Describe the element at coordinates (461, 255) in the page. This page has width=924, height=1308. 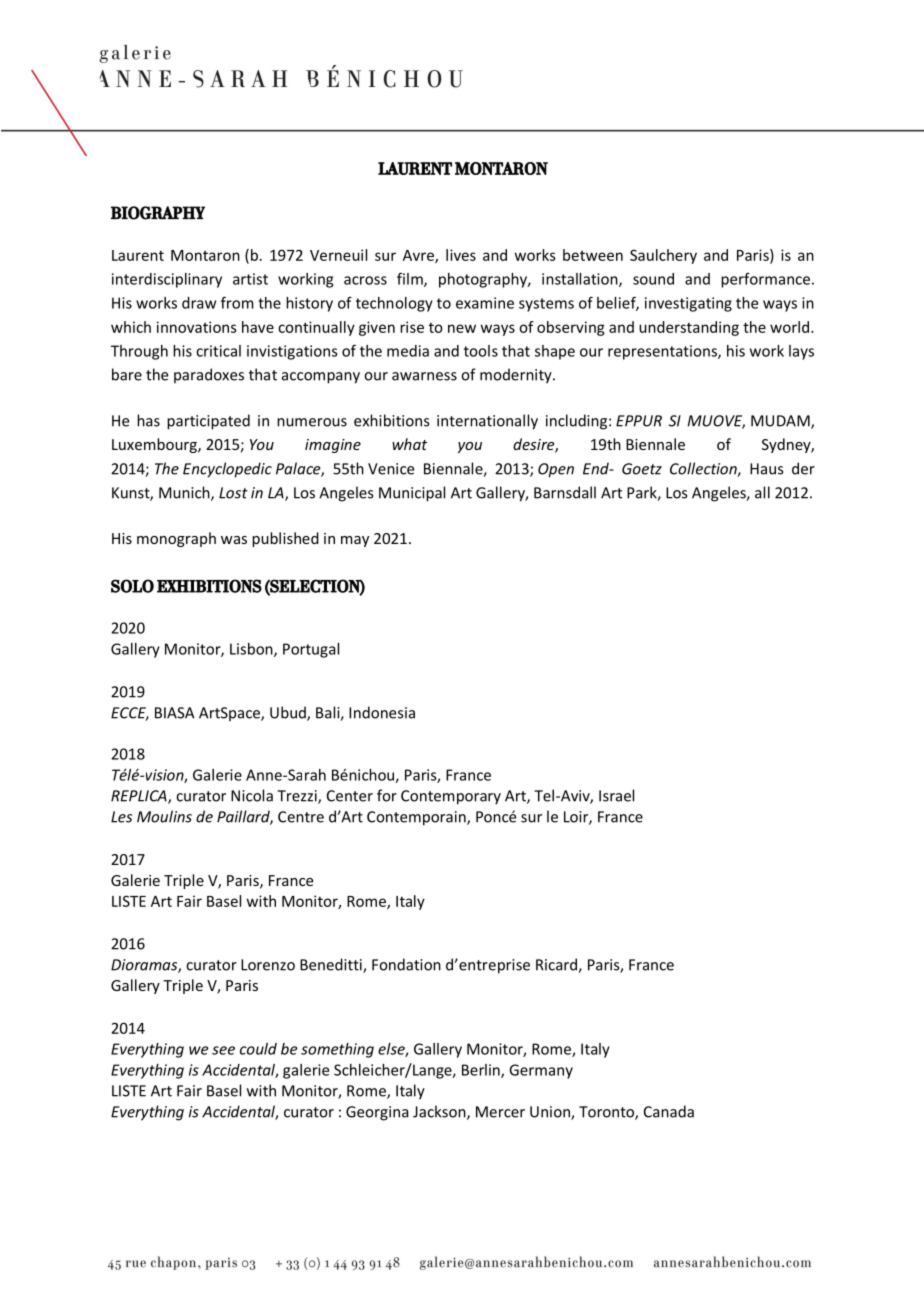
I see `lives` at that location.
